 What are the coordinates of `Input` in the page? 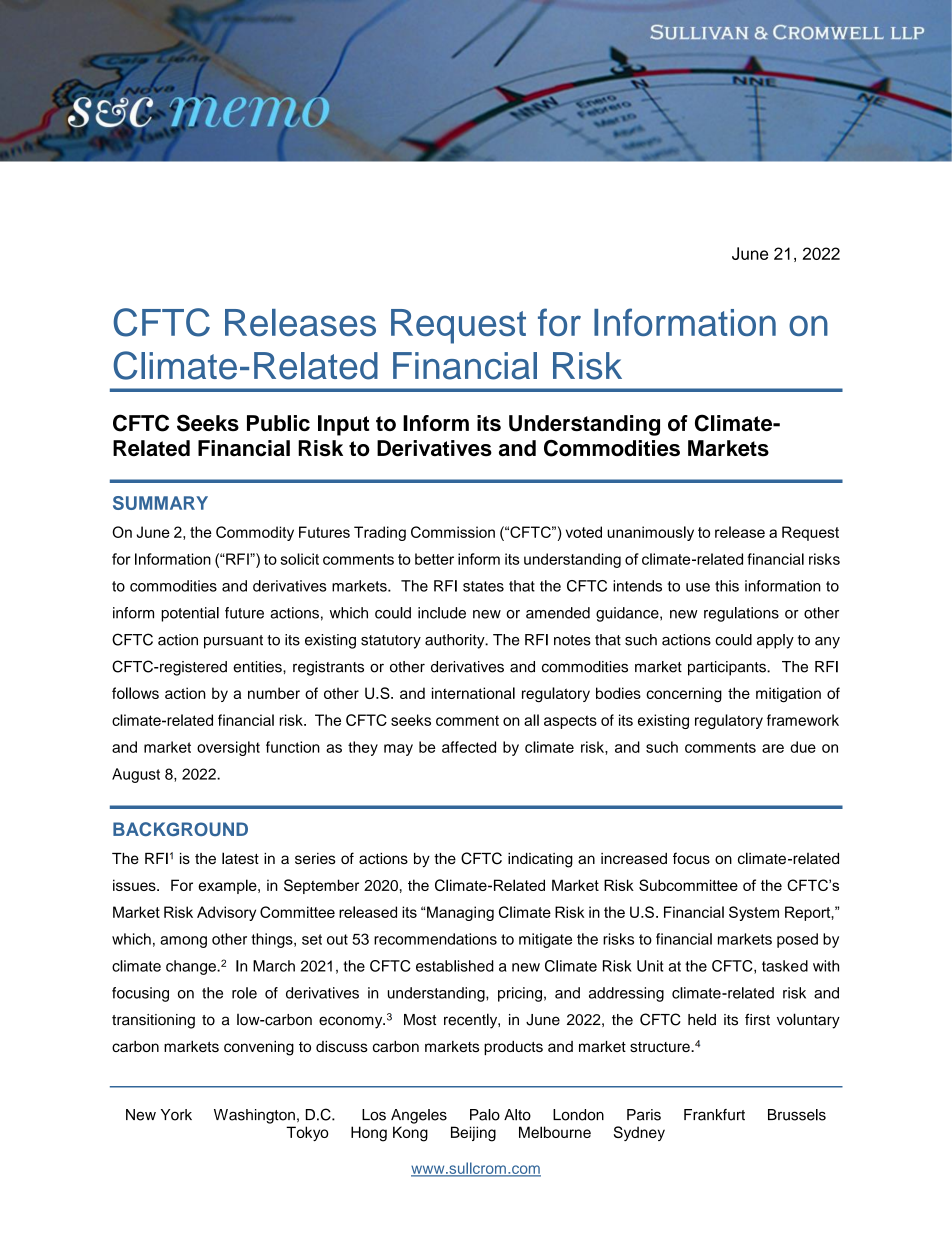 It's located at (343, 425).
